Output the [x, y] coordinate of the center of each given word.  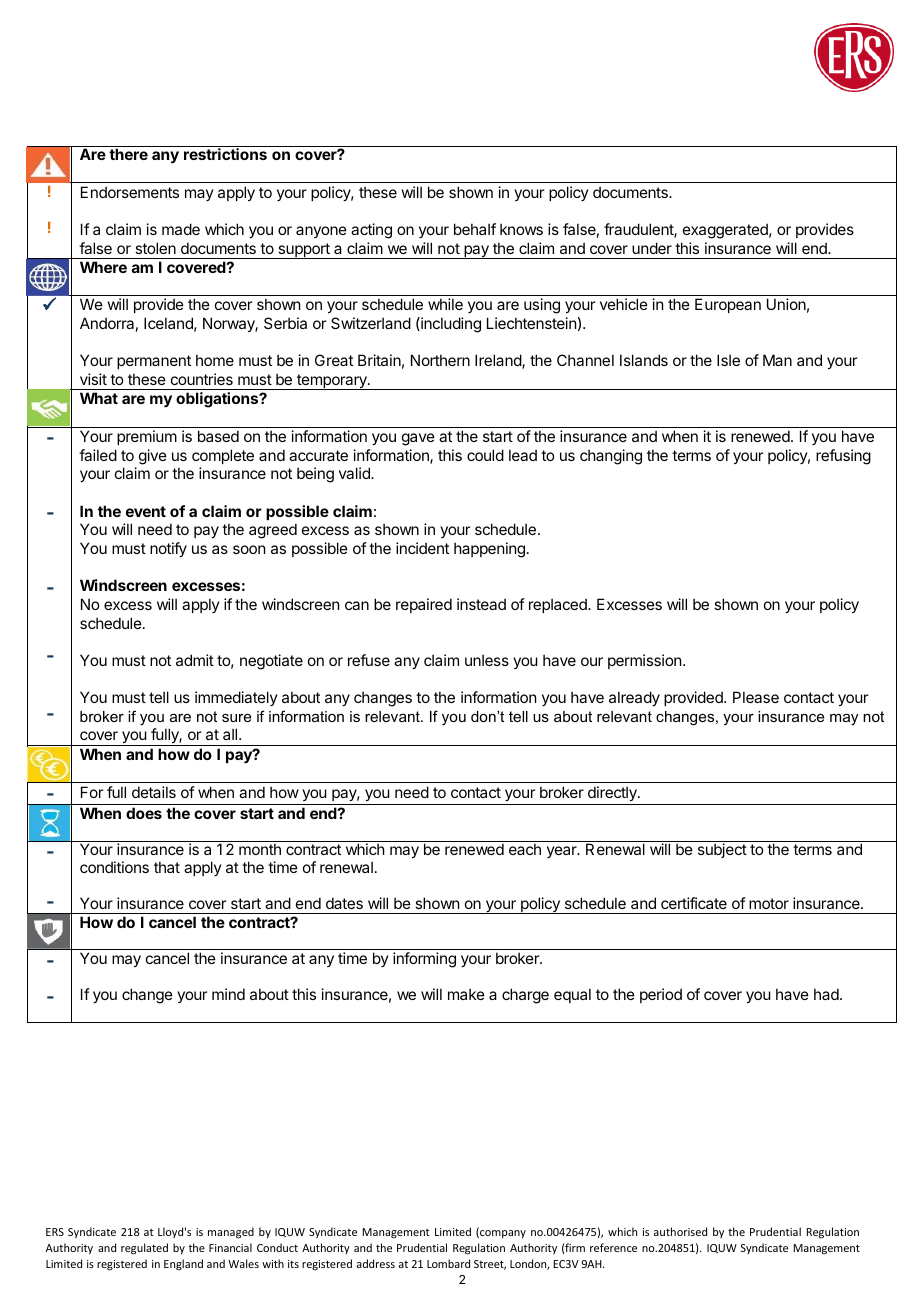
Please [756, 697]
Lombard [448, 1263]
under [652, 248]
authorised [680, 1231]
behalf [475, 229]
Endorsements [130, 192]
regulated [144, 1249]
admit [195, 660]
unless [487, 660]
